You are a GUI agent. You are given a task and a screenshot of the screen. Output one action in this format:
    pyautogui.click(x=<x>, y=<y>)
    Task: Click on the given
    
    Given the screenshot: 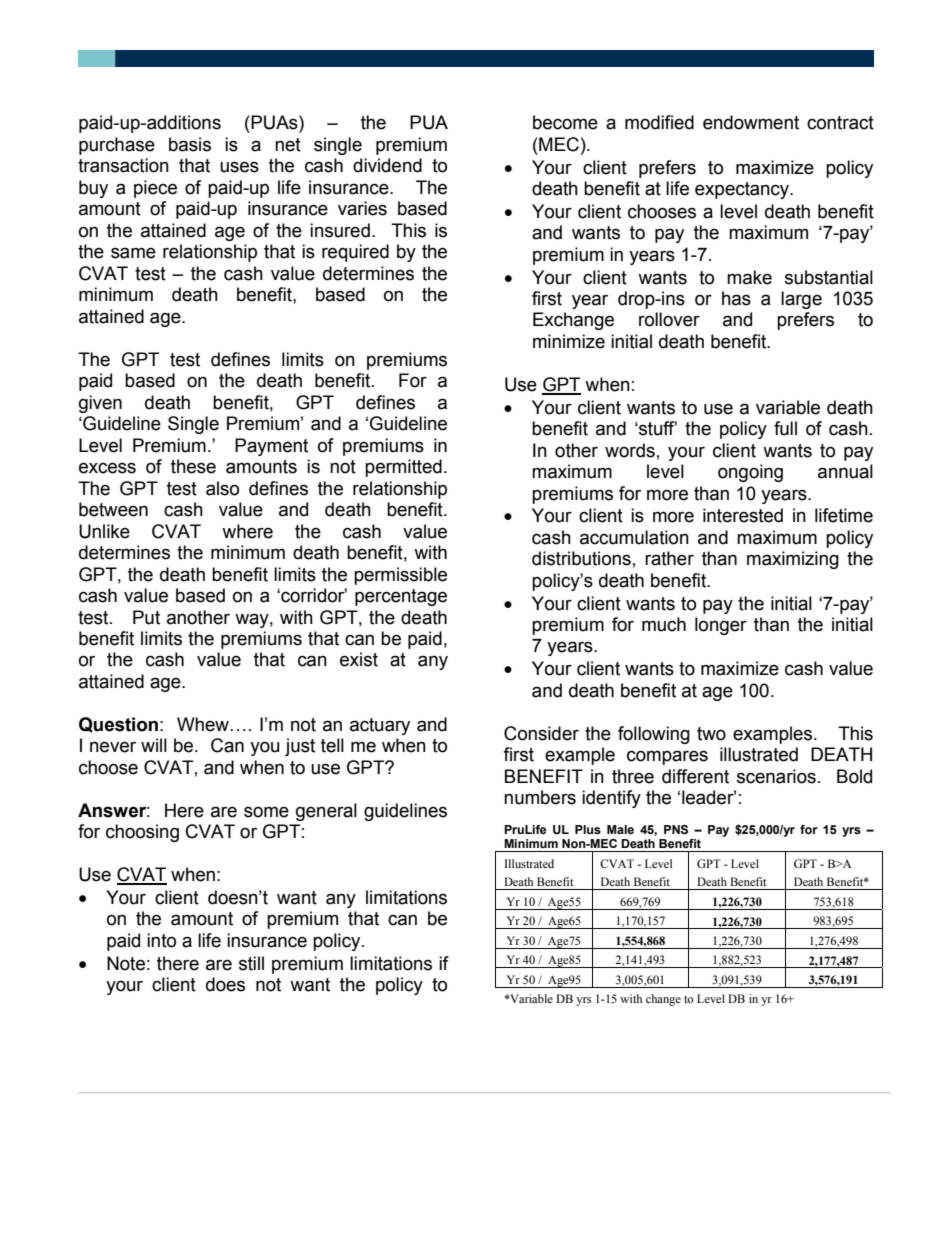 What is the action you would take?
    pyautogui.click(x=100, y=404)
